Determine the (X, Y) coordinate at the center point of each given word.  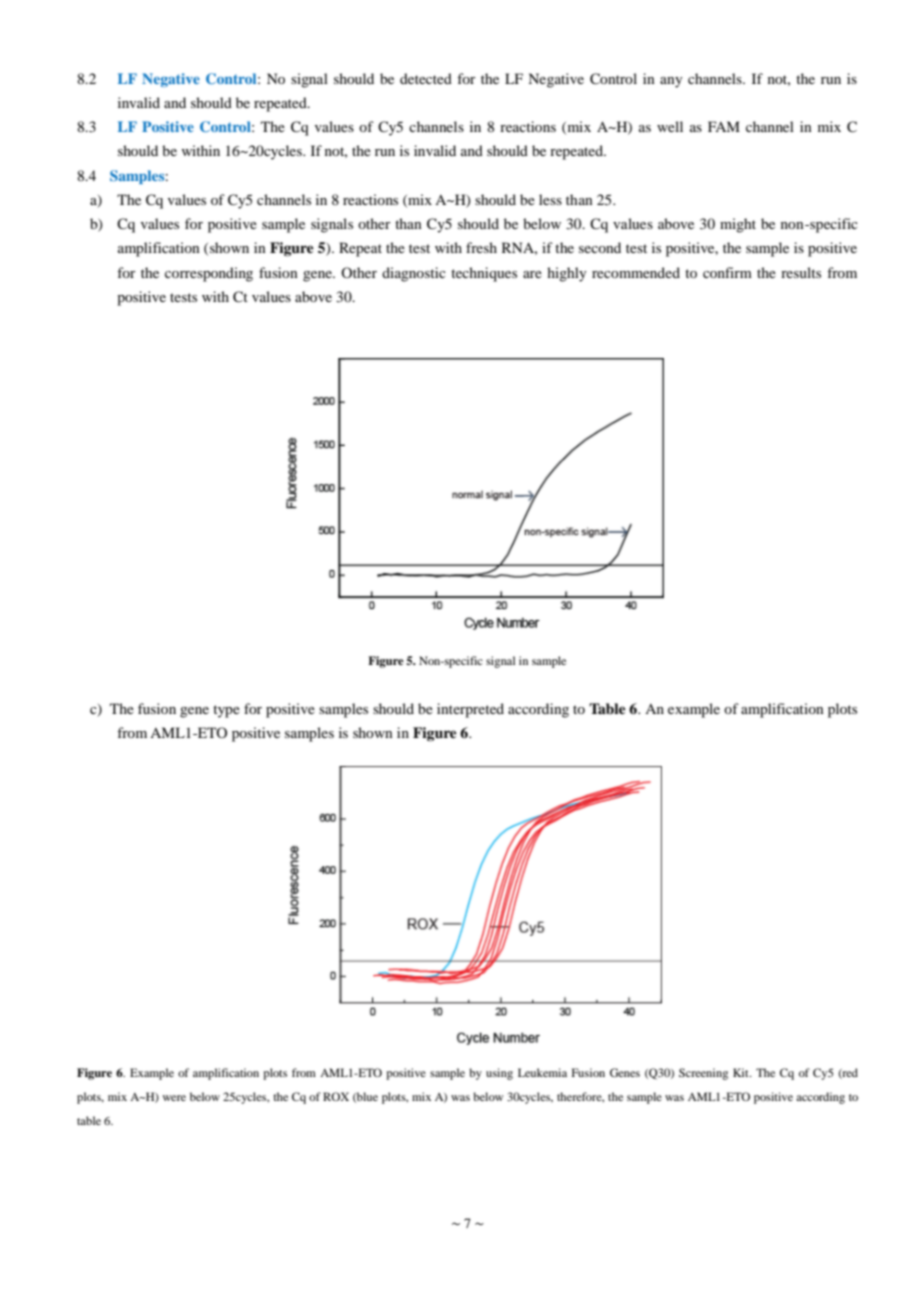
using (499, 1074)
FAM (724, 126)
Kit (742, 1072)
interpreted (470, 710)
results (801, 272)
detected (426, 78)
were (174, 1098)
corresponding (209, 274)
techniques (484, 274)
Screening (703, 1074)
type (226, 711)
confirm (727, 272)
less (550, 199)
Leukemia (542, 1072)
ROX (336, 1096)
